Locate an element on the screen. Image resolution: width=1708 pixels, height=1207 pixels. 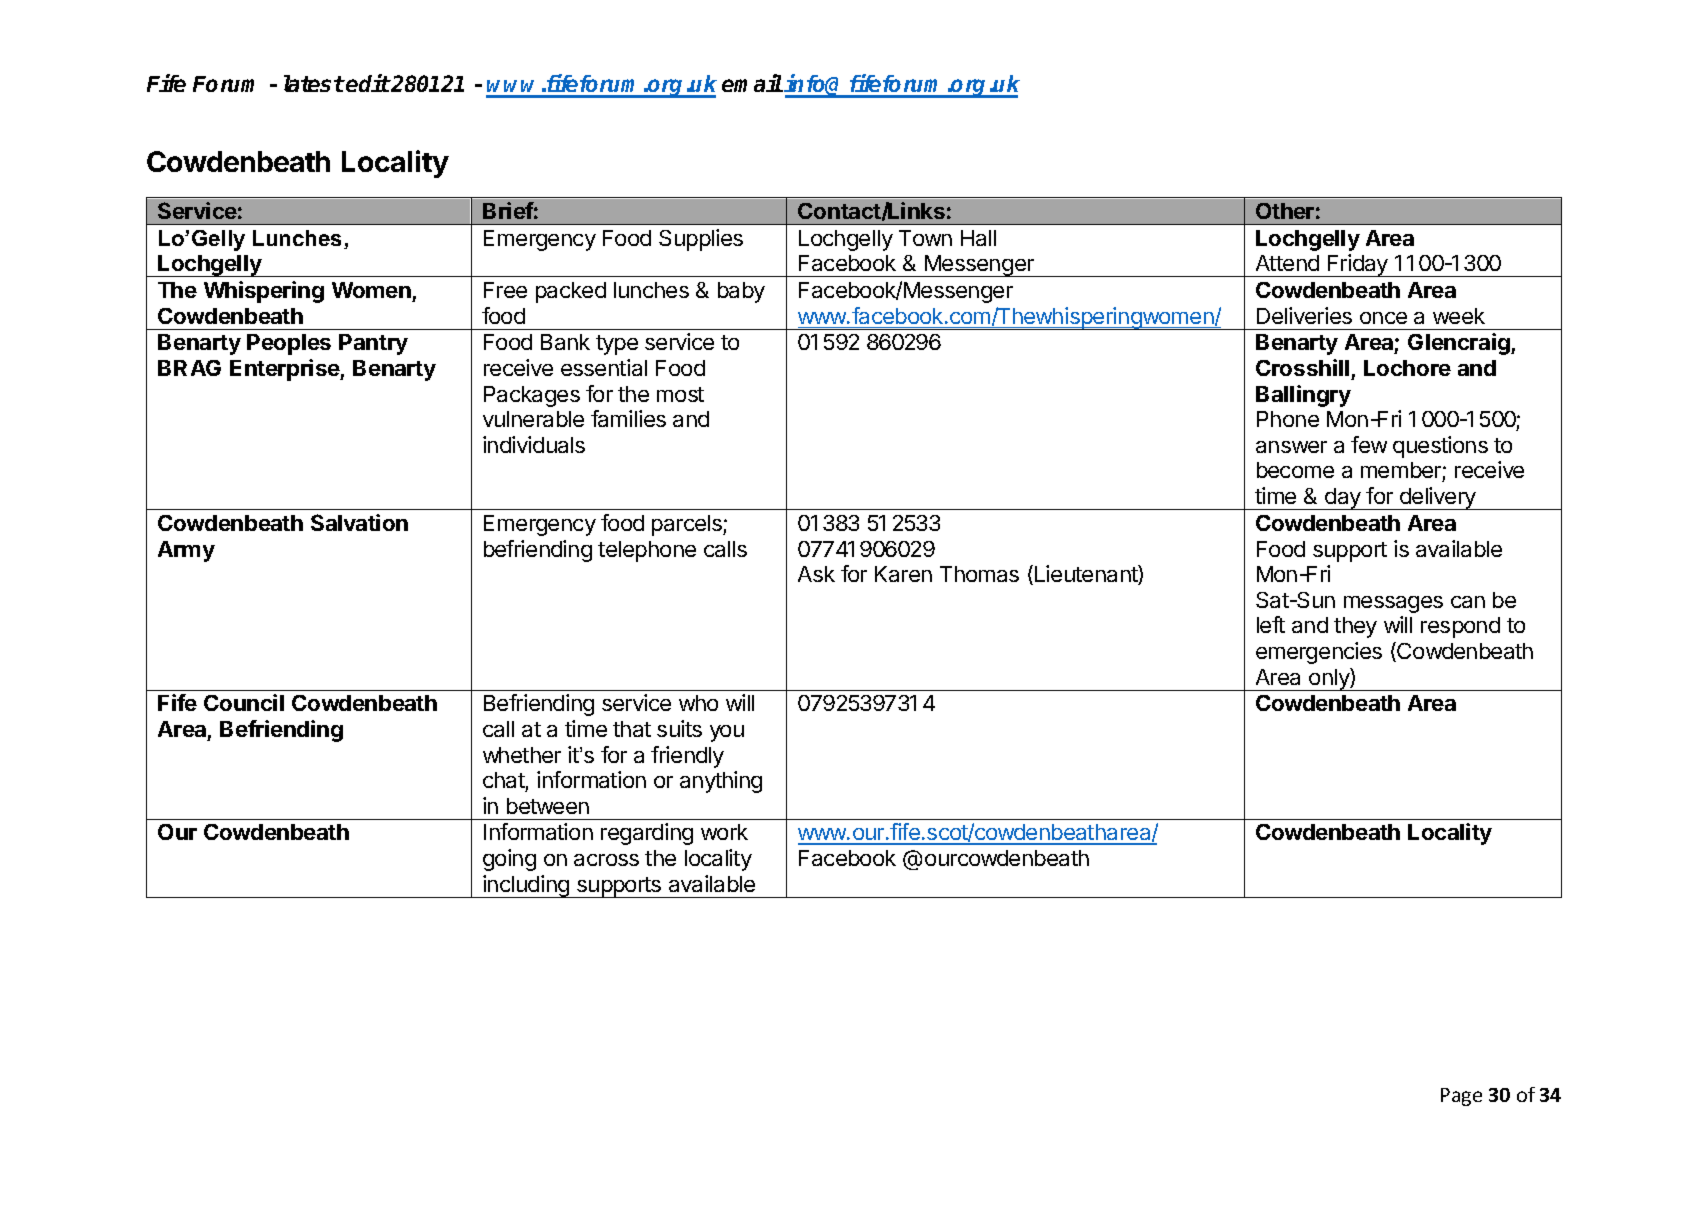
Council is located at coordinates (244, 702).
